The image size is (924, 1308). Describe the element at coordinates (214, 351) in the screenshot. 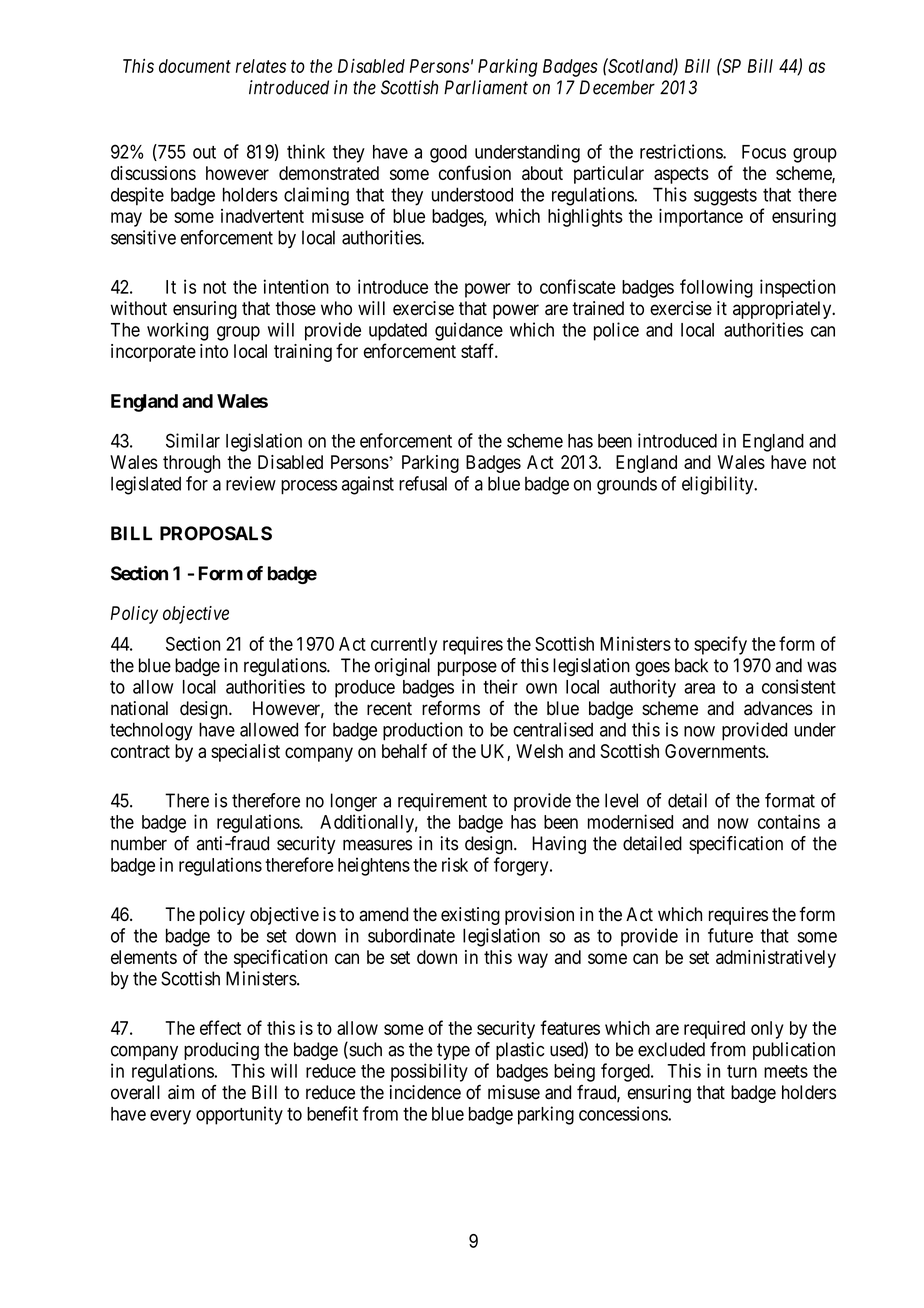

I see `into` at that location.
